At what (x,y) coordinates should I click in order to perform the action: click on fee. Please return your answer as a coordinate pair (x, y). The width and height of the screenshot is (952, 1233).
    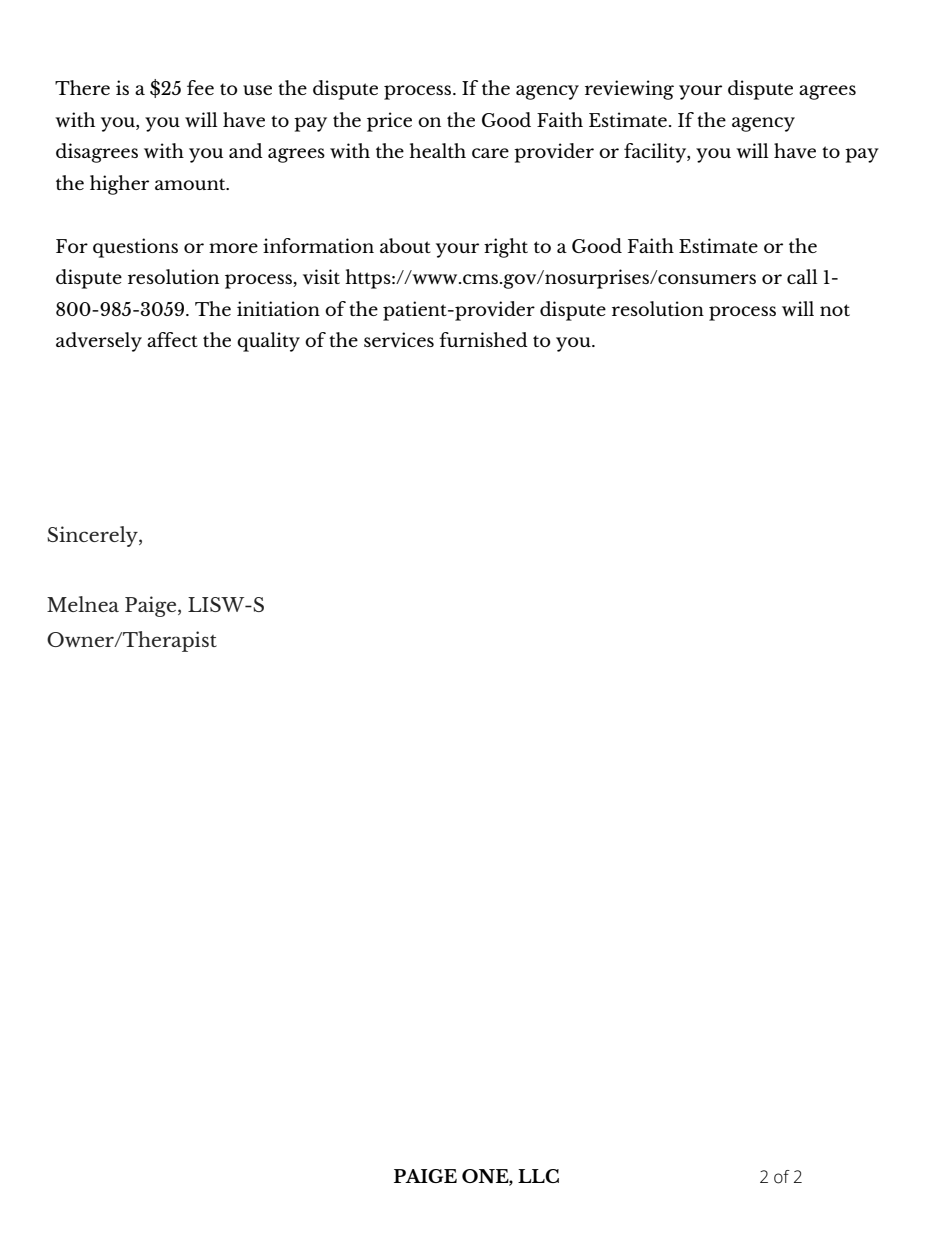
    Looking at the image, I should click on (200, 87).
